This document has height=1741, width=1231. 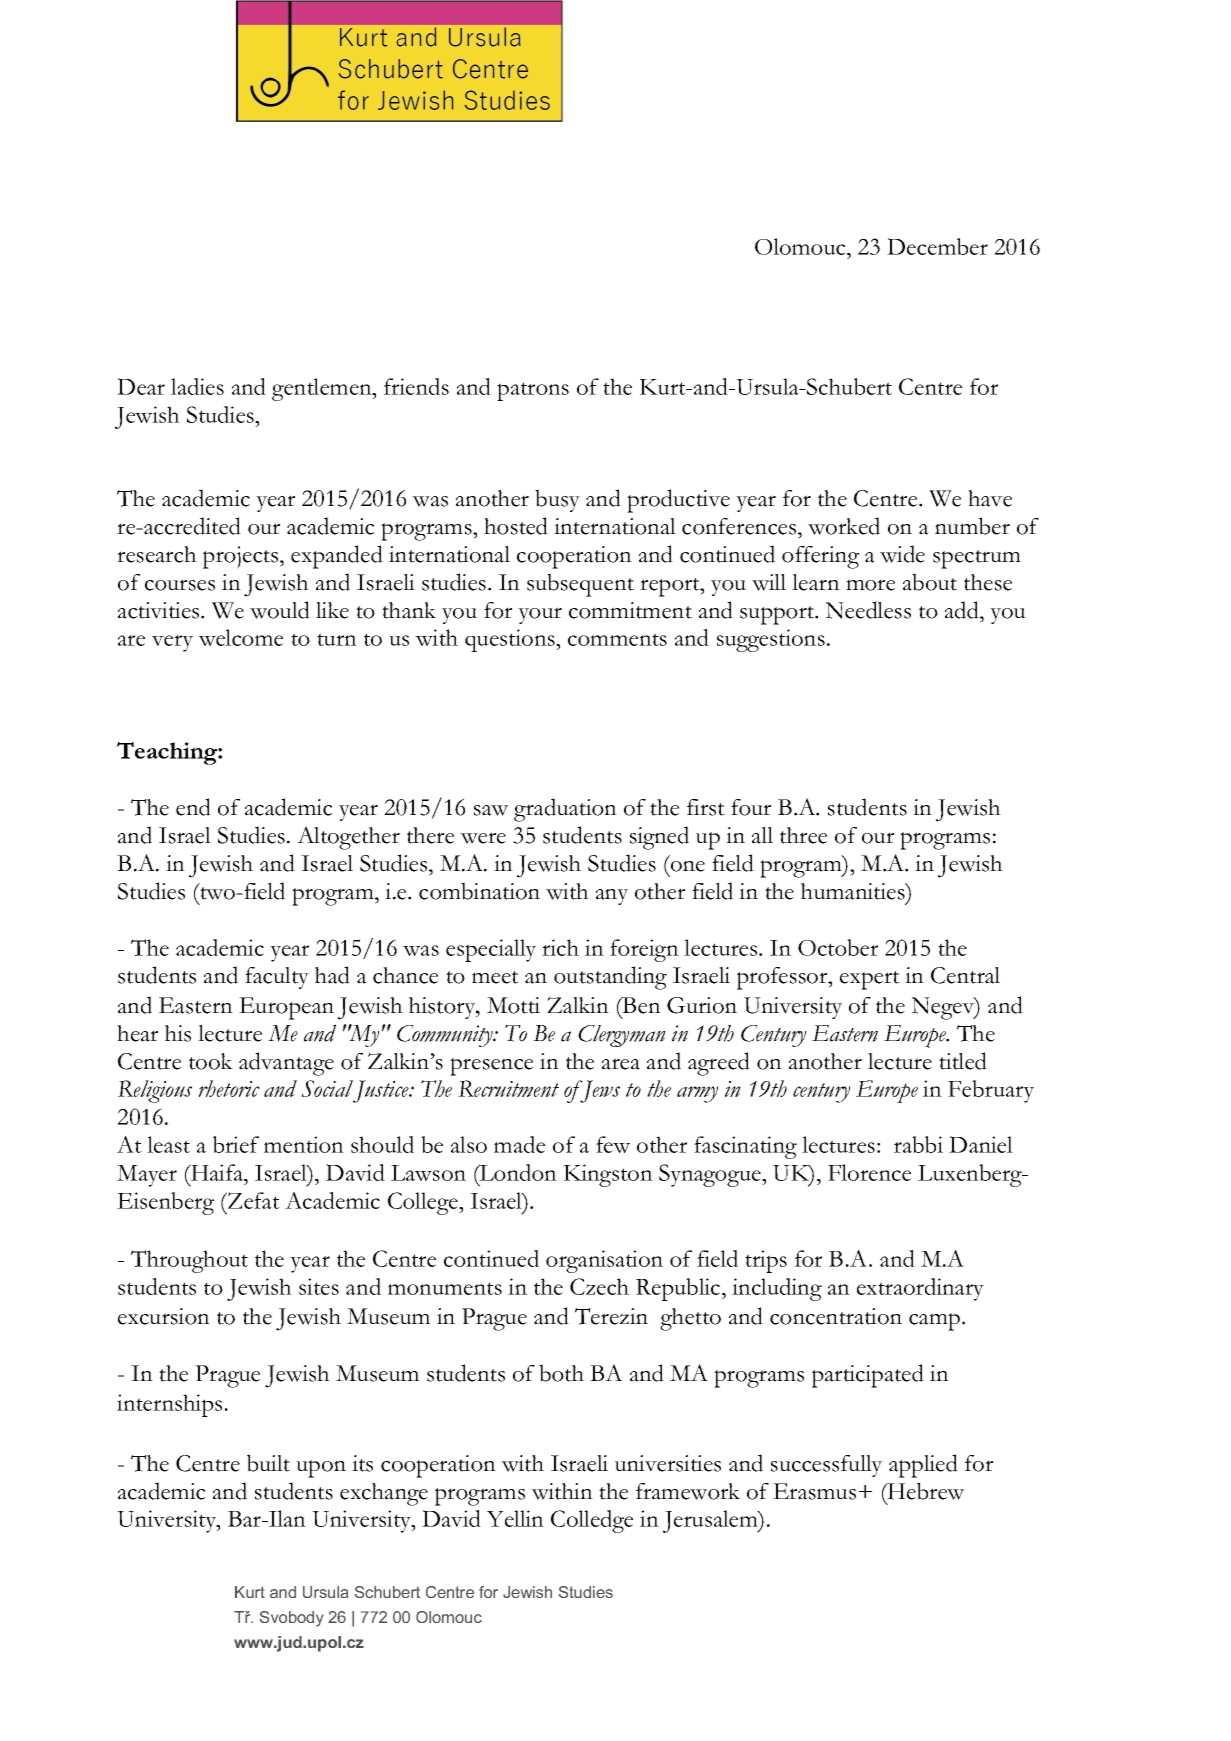 I want to click on December, so click(x=937, y=246).
